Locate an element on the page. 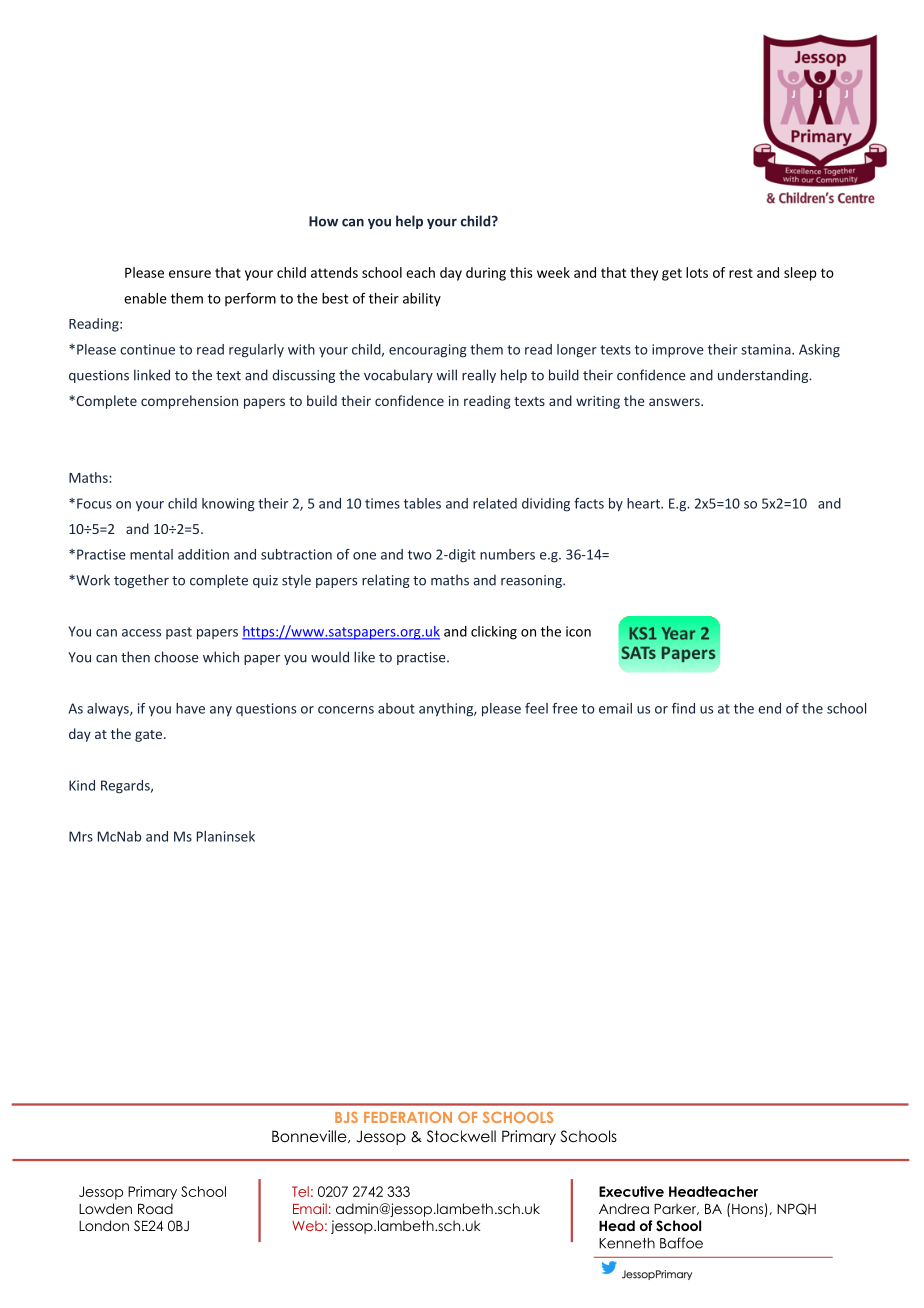 This image has width=924, height=1308. find is located at coordinates (683, 708).
